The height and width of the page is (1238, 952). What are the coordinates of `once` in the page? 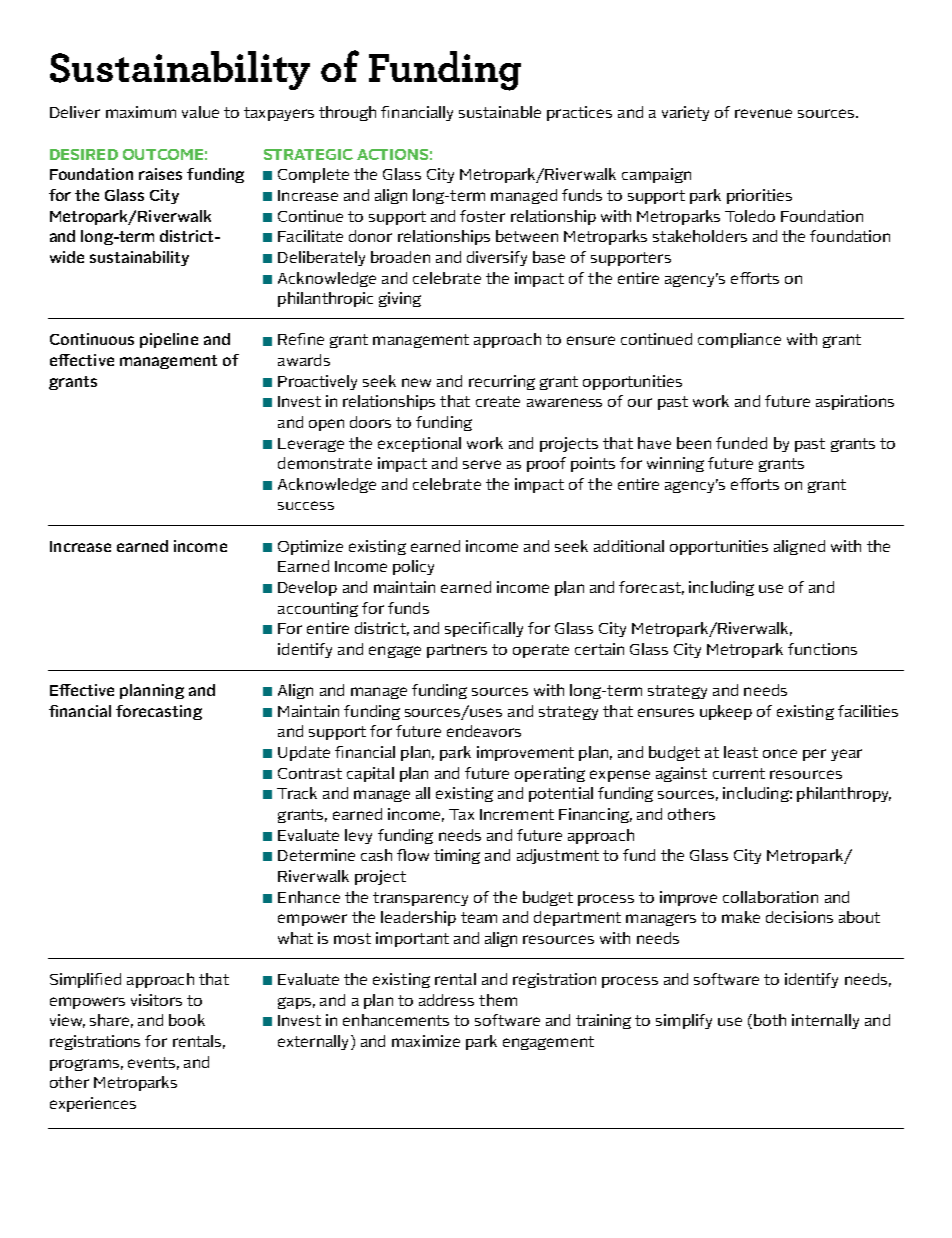 It's located at (780, 753).
